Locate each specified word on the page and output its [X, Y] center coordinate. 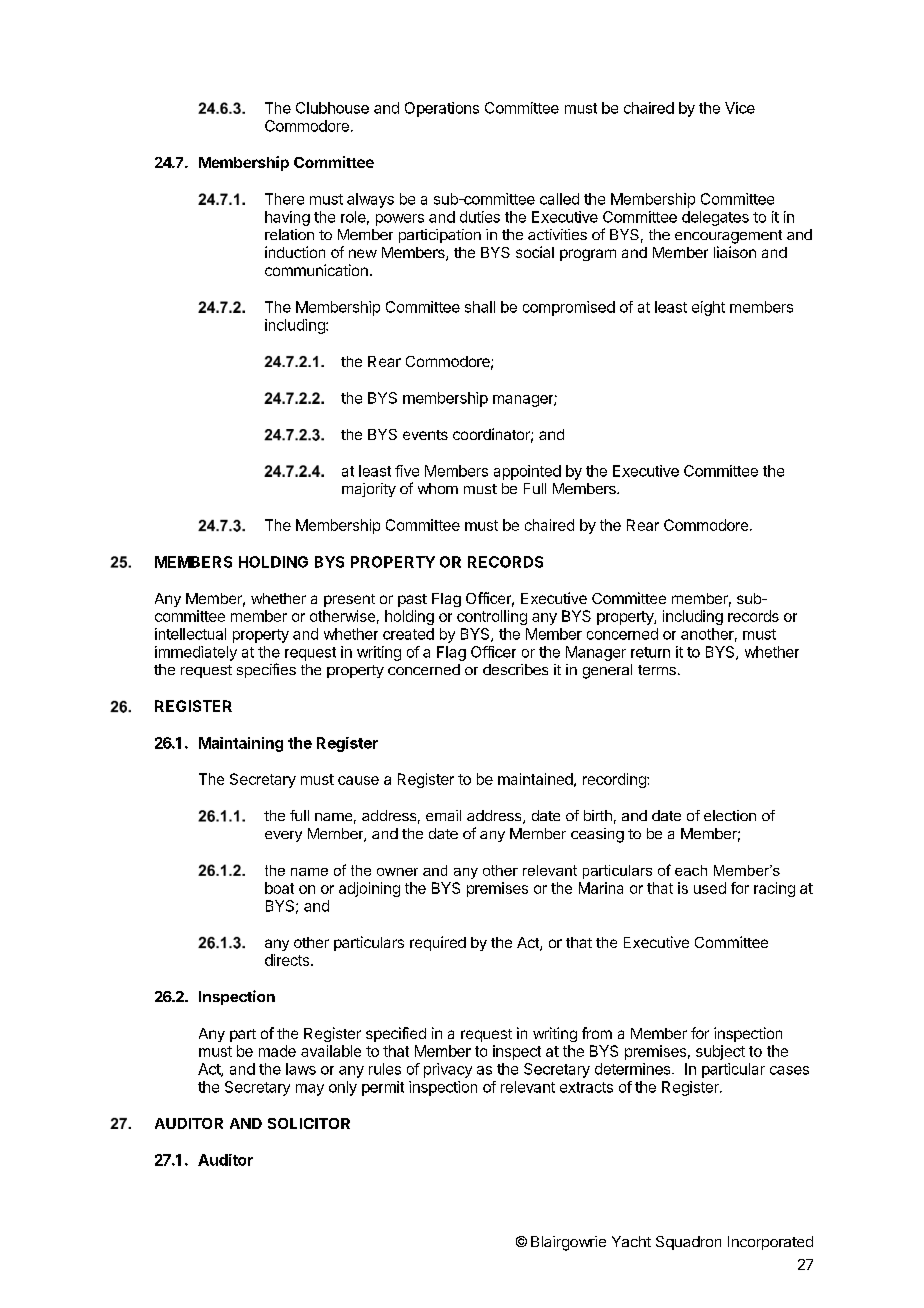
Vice [740, 108]
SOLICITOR [309, 1123]
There [284, 199]
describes [515, 669]
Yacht [631, 1241]
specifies [266, 670]
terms [657, 670]
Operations [442, 109]
